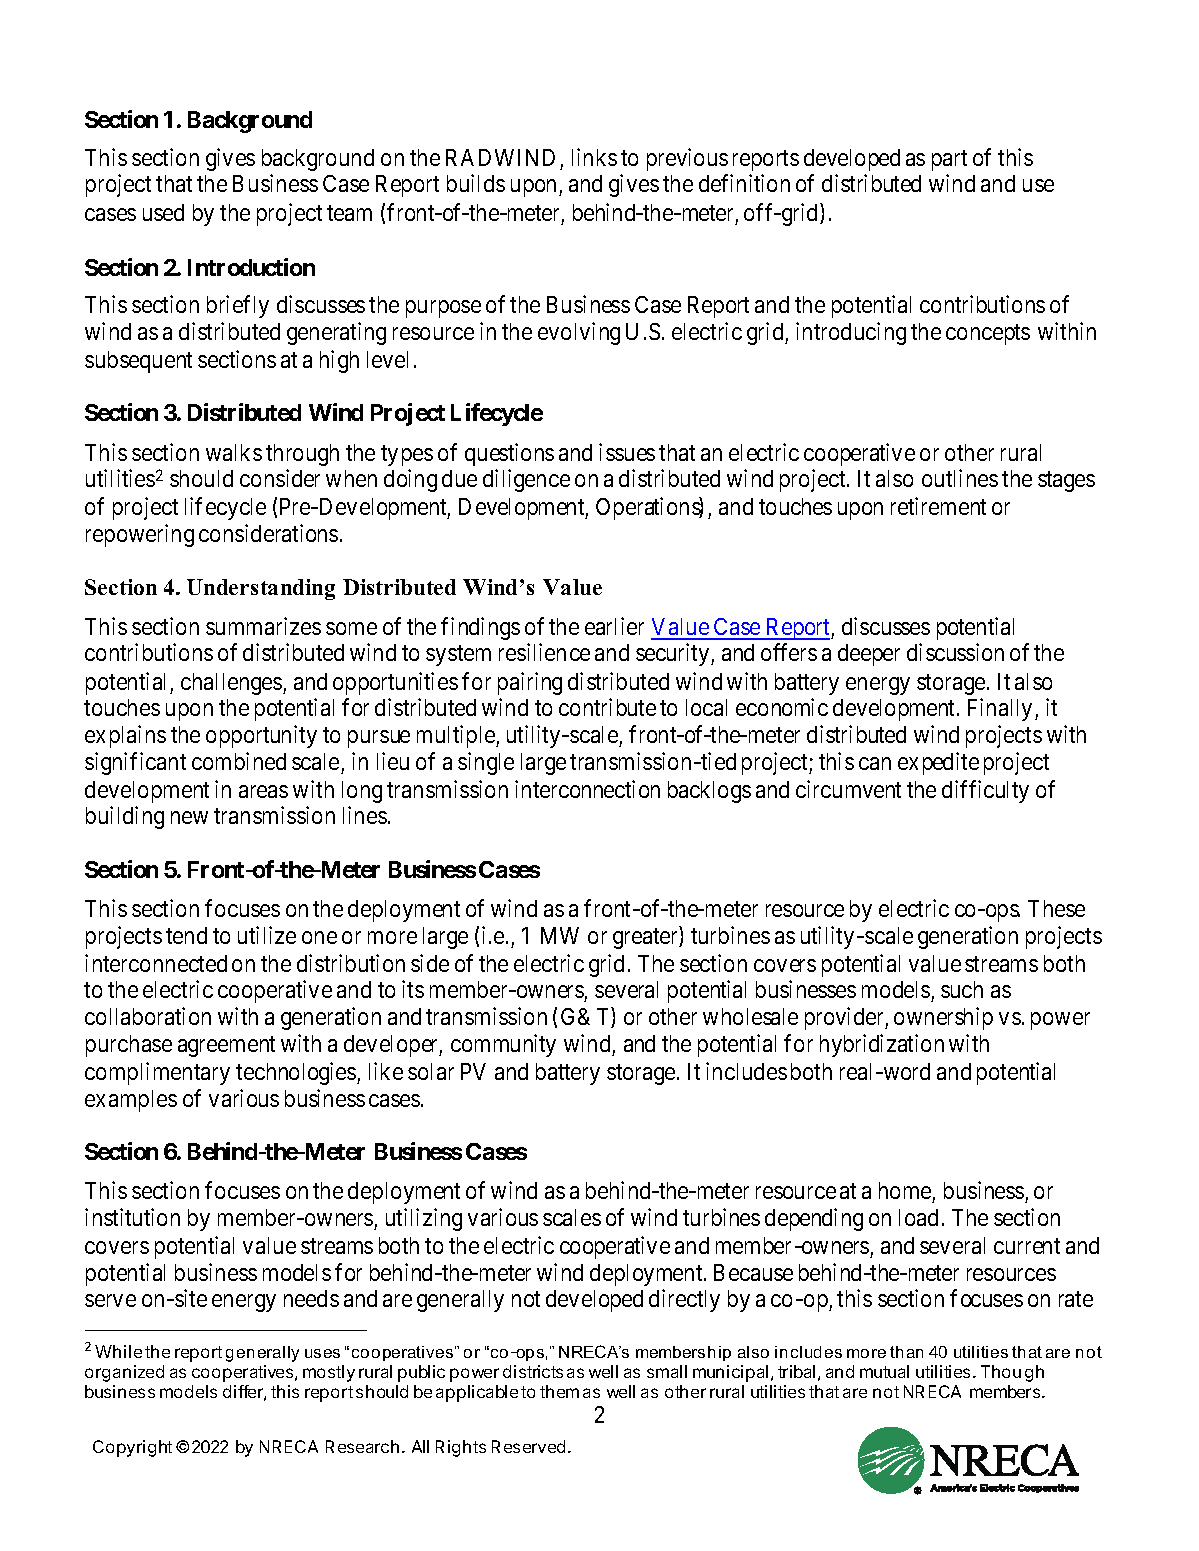 This screenshot has height=1551, width=1199. What do you see at coordinates (329, 1373) in the screenshot?
I see `mostly` at bounding box center [329, 1373].
